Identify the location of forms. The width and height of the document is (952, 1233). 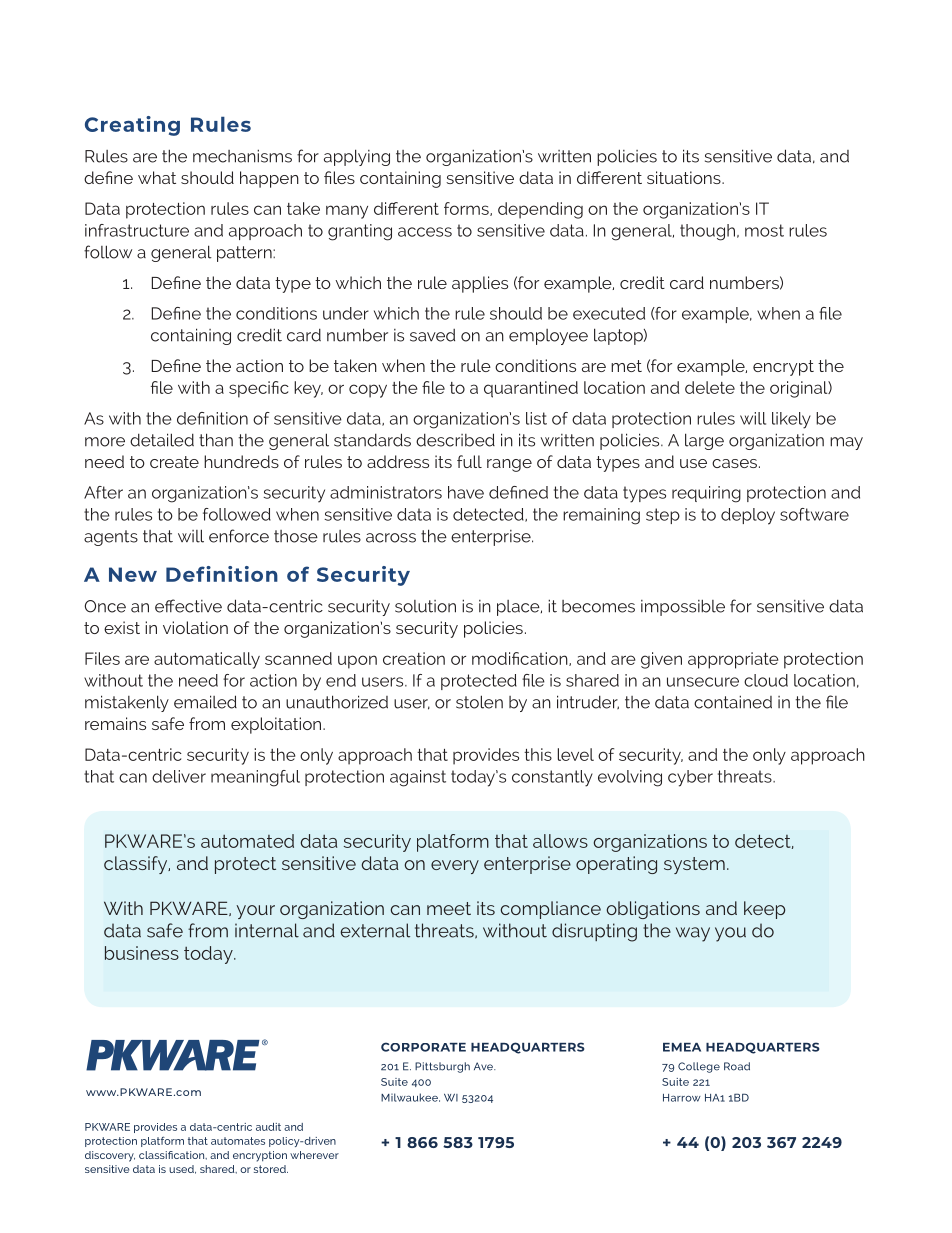
(467, 209).
